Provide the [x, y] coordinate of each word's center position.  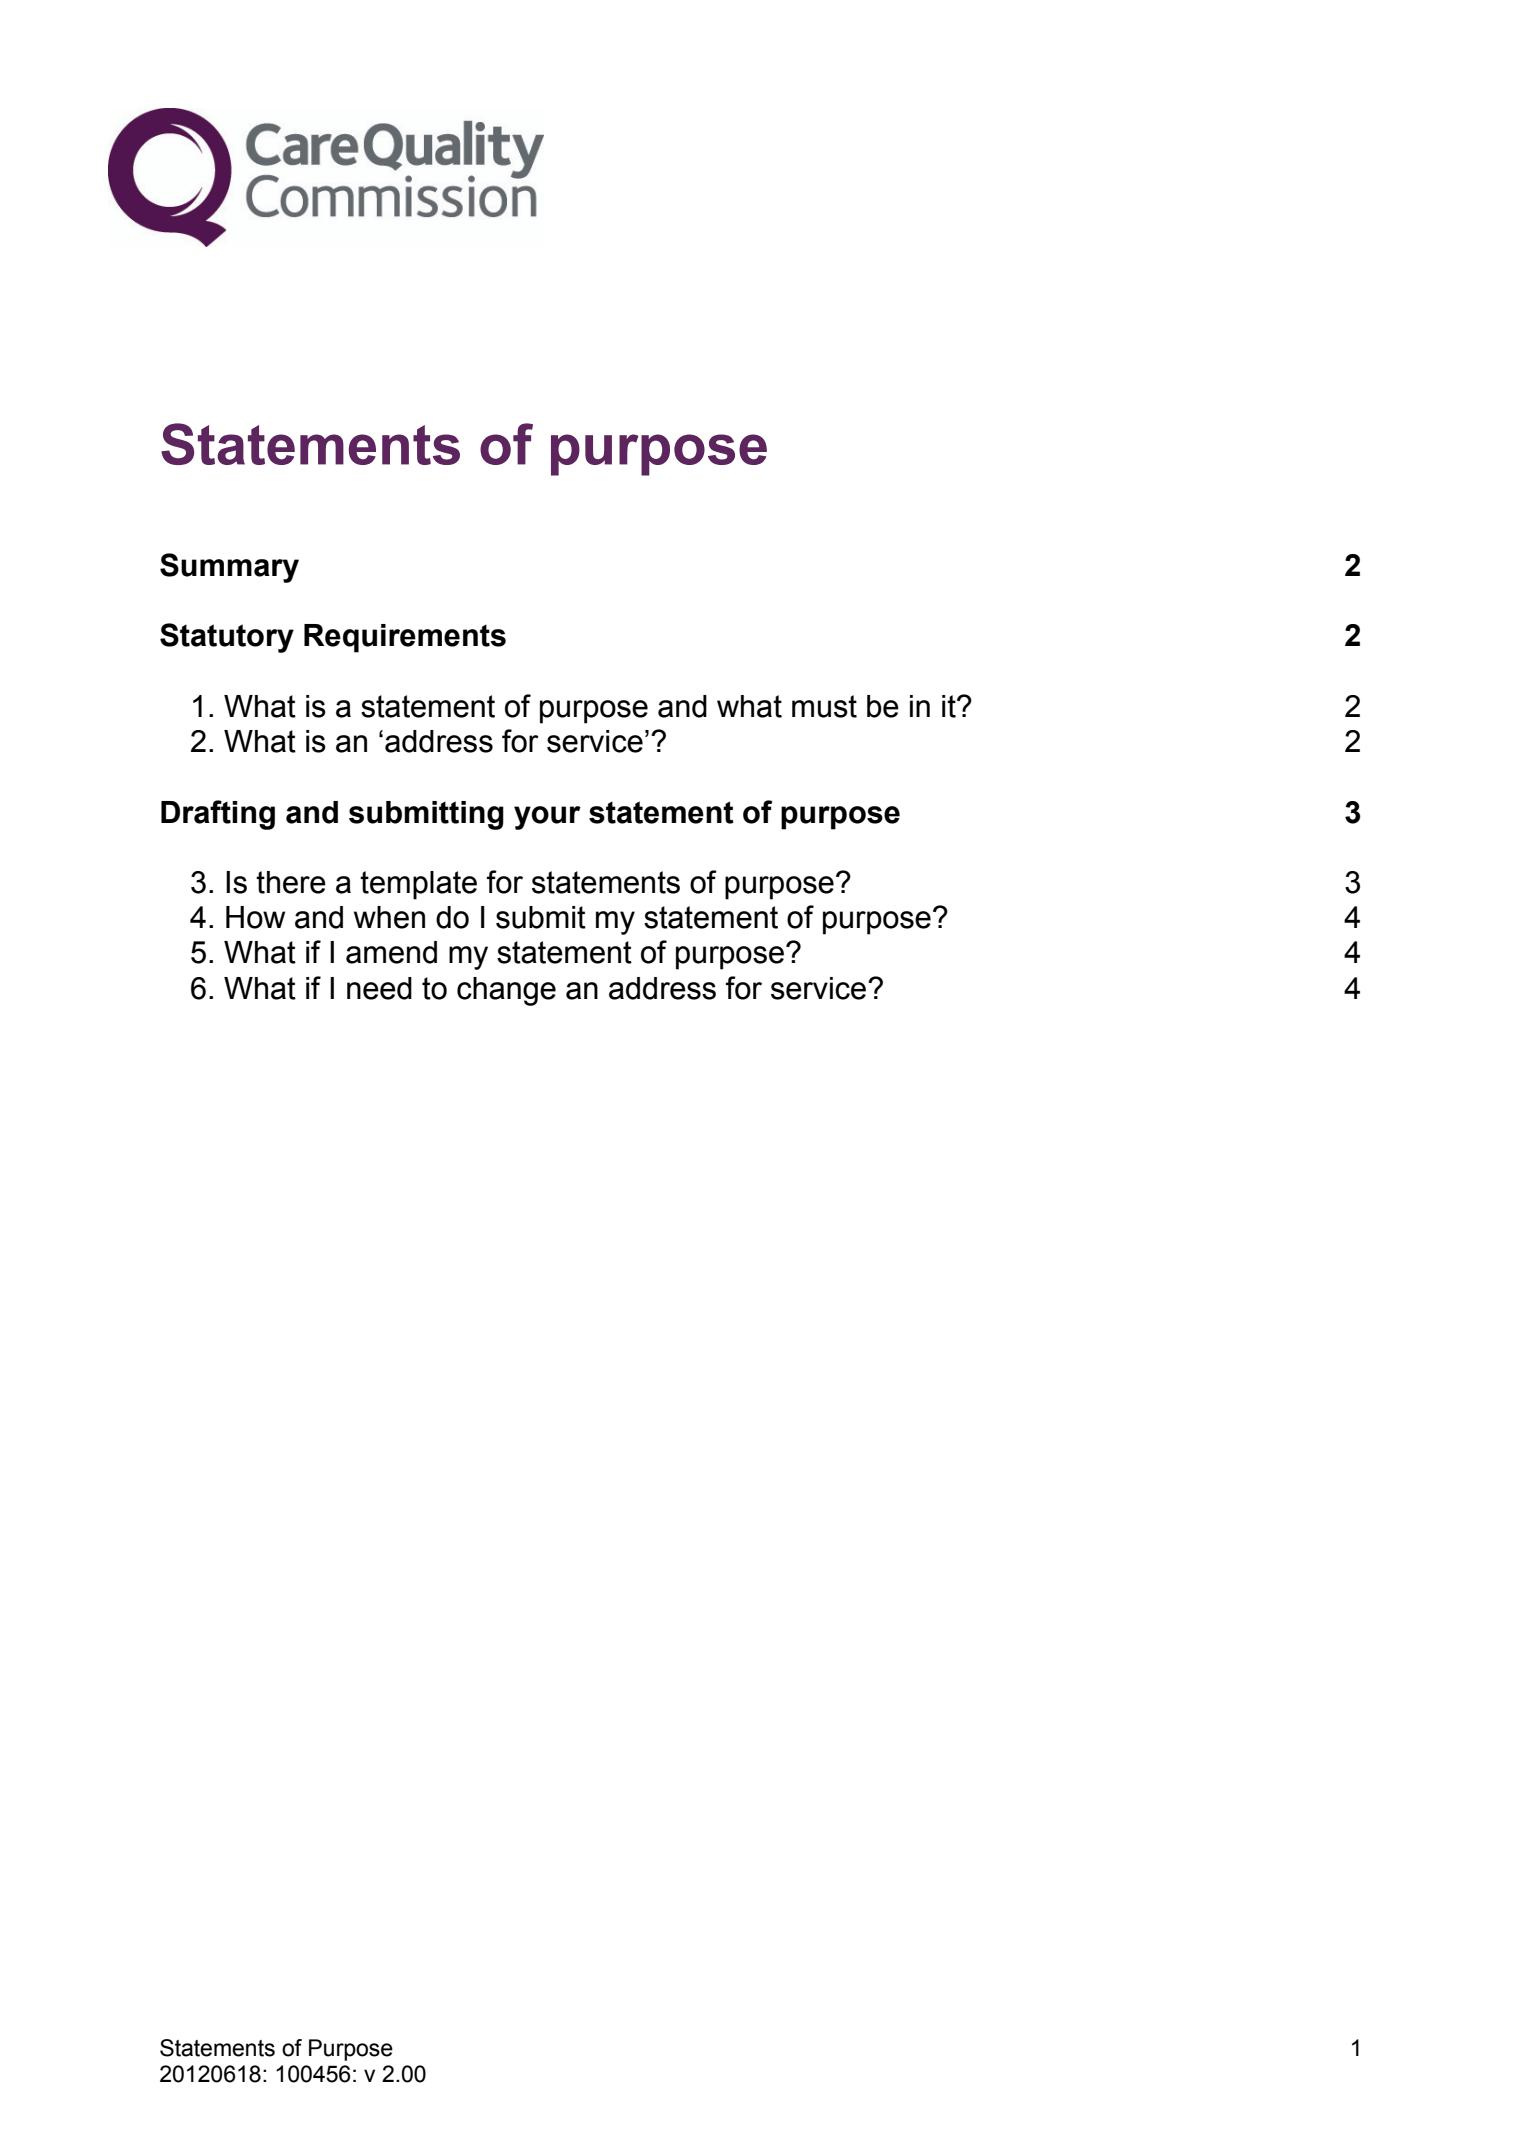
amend [391, 952]
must [824, 706]
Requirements [405, 638]
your [547, 818]
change [506, 991]
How [255, 917]
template [418, 885]
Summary [229, 568]
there [291, 882]
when [389, 917]
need [379, 988]
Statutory [227, 638]
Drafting [218, 815]
